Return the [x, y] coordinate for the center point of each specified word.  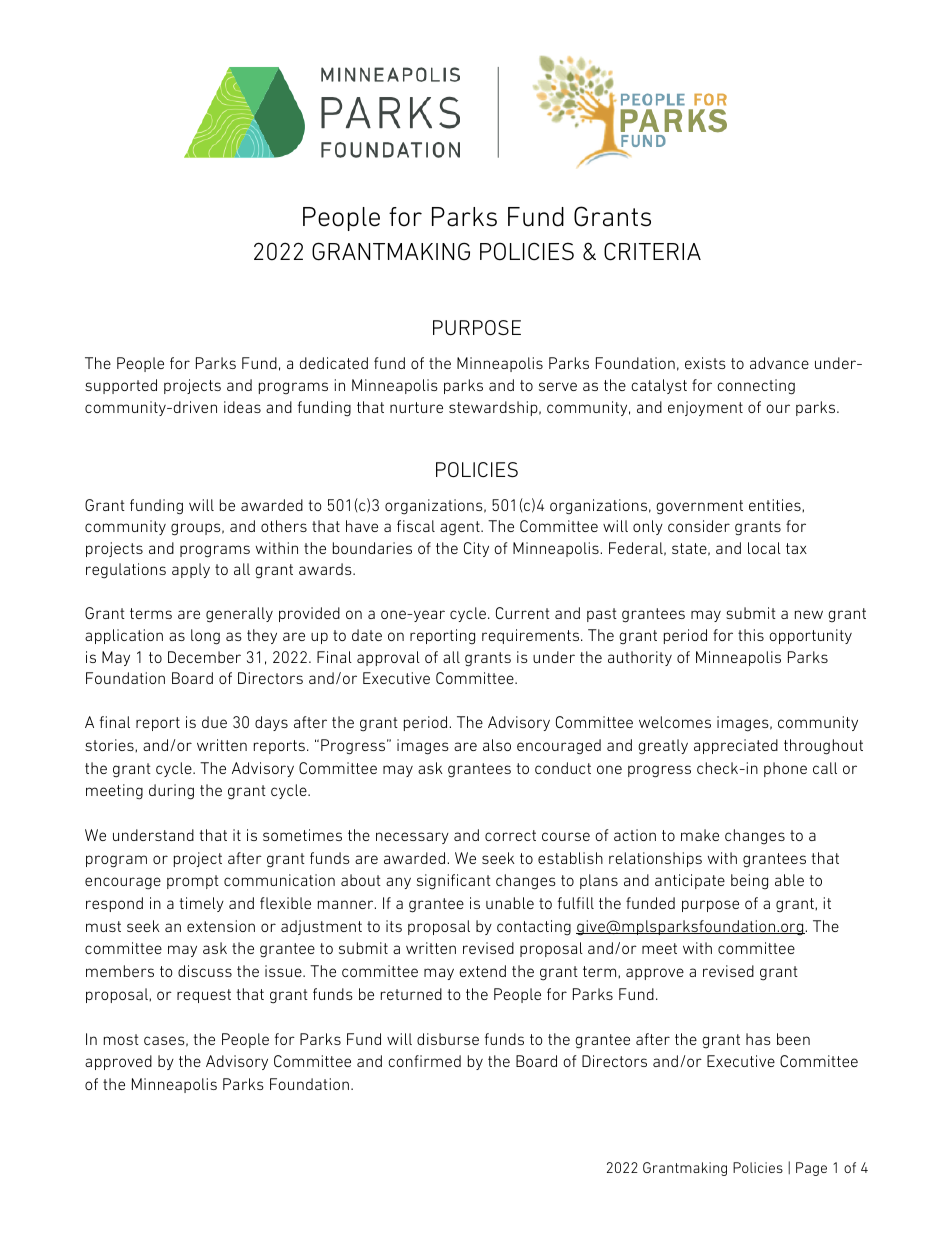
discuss [205, 971]
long [205, 637]
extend [482, 971]
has [758, 1039]
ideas [242, 407]
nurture [416, 407]
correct [510, 835]
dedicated [334, 363]
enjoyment [705, 408]
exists [705, 363]
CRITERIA [652, 251]
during [171, 792]
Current [523, 613]
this [751, 635]
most [121, 1039]
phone [785, 769]
